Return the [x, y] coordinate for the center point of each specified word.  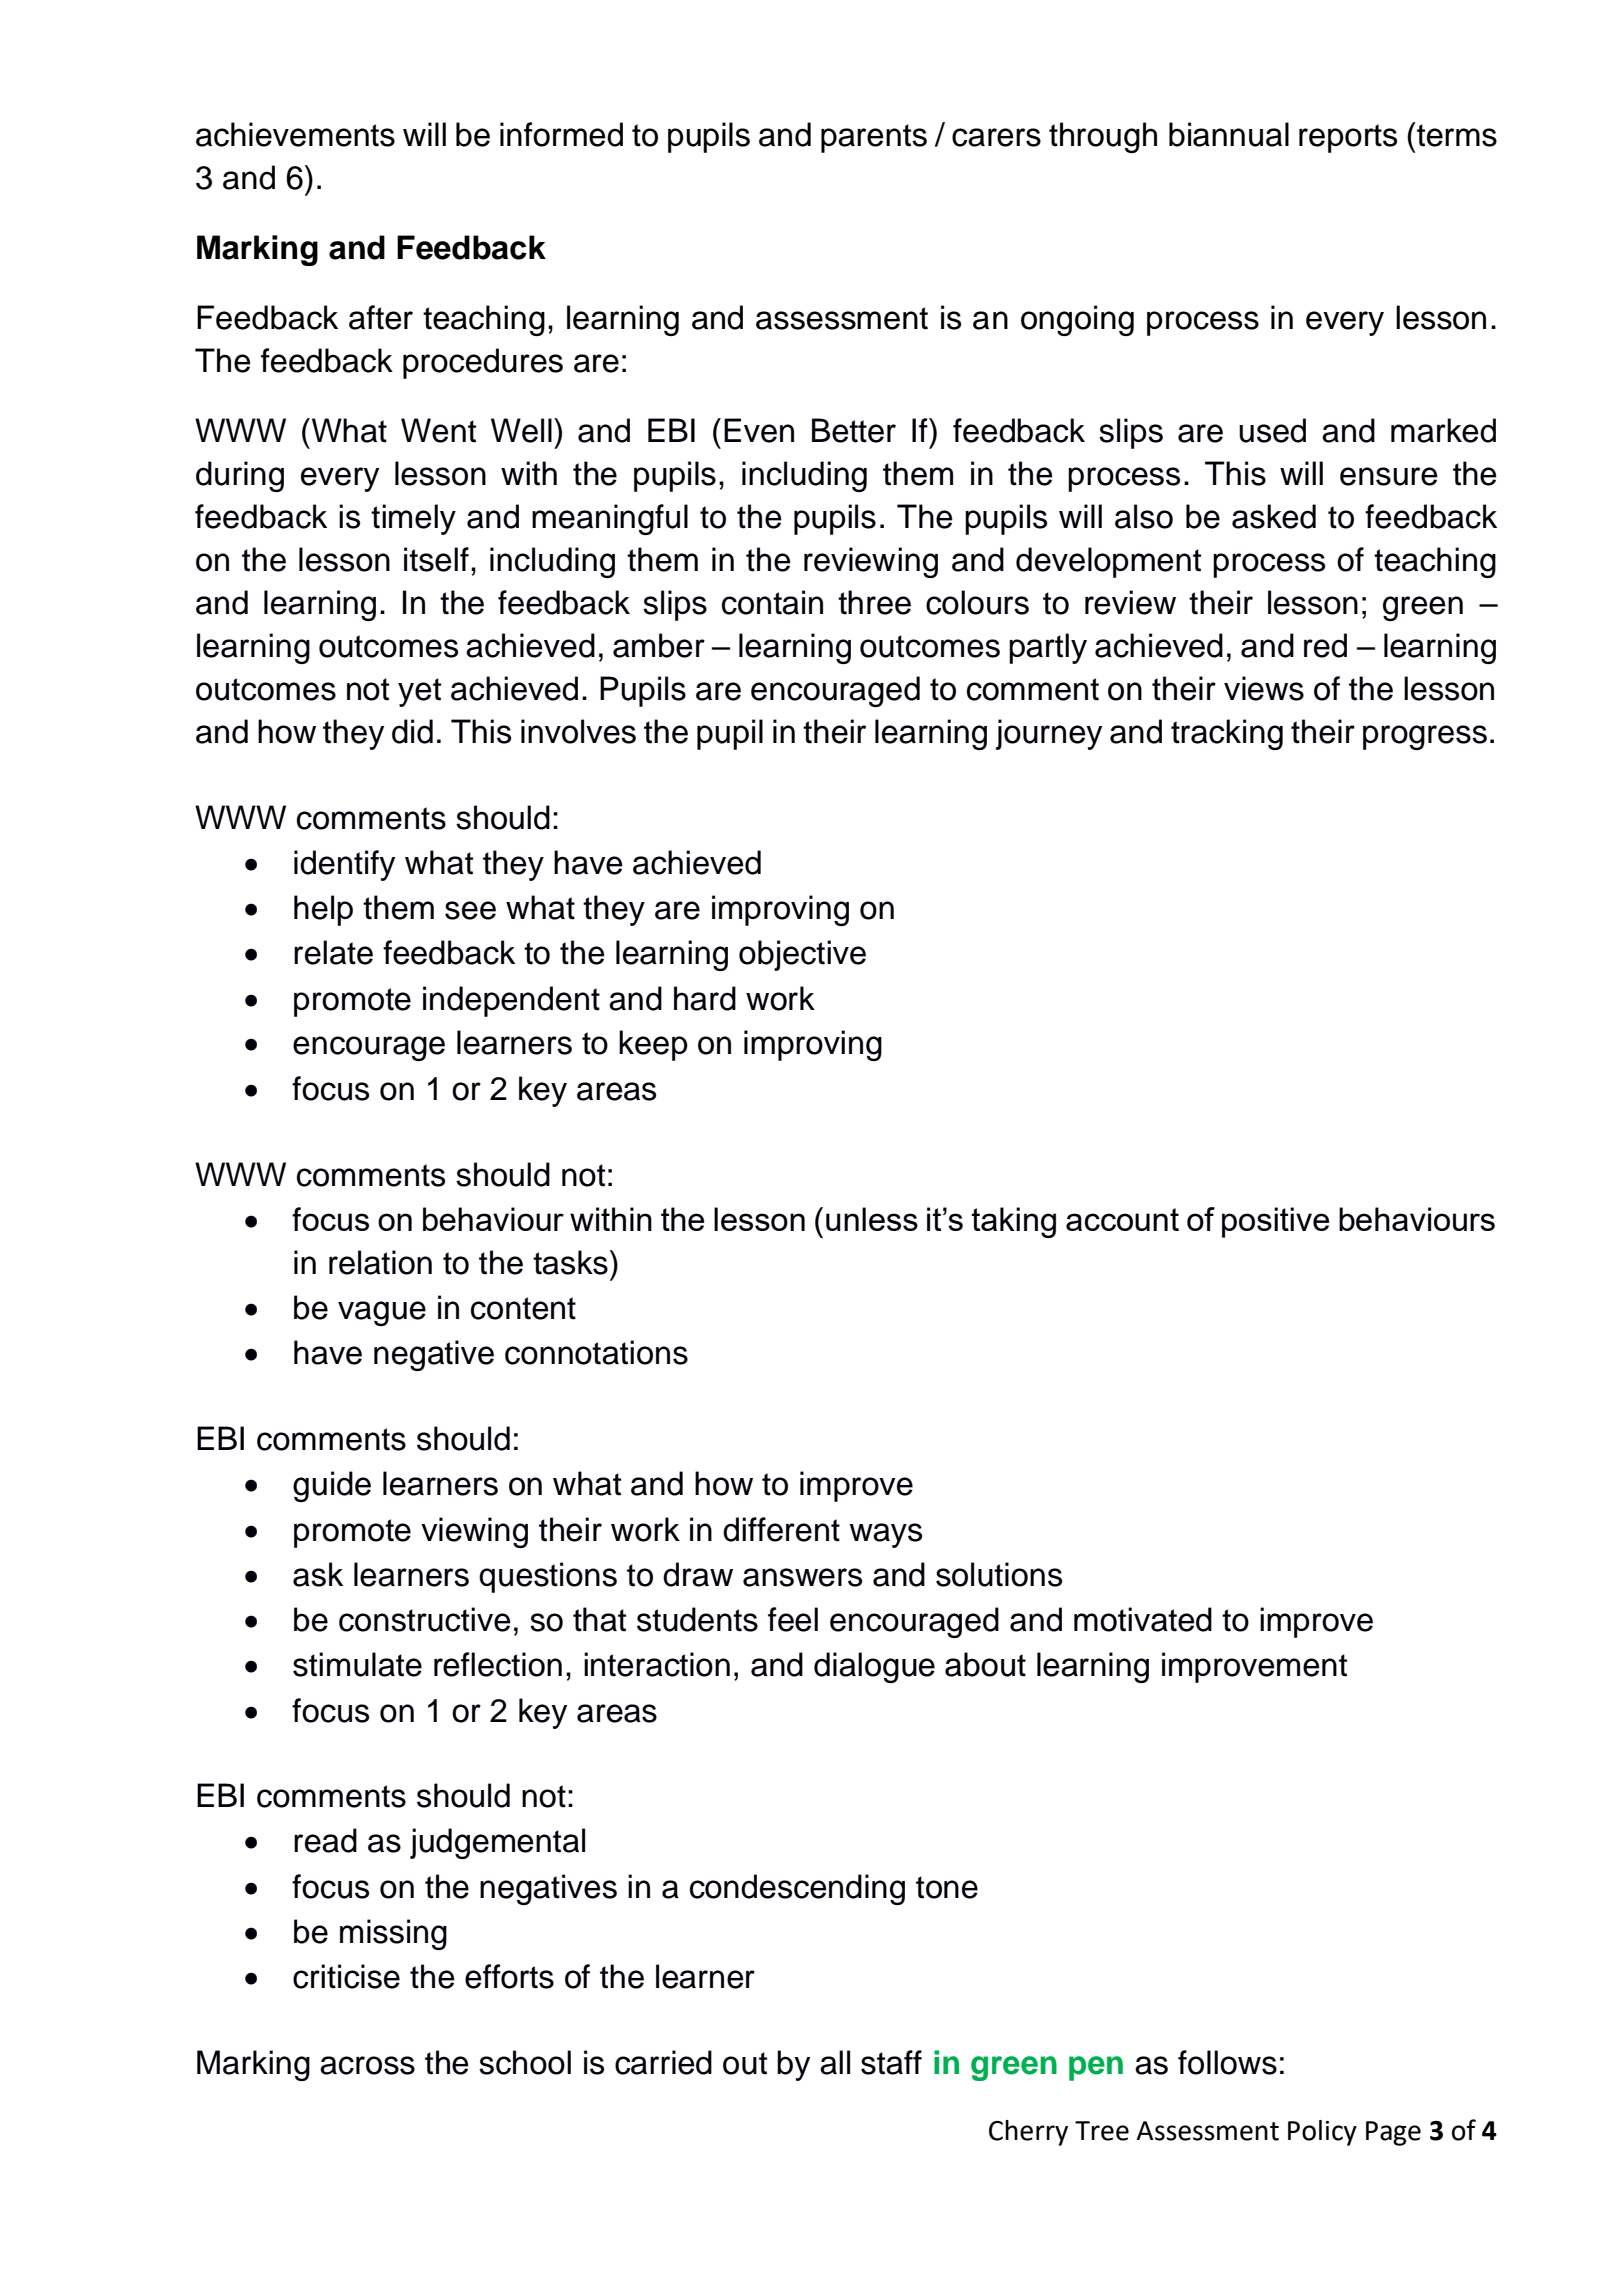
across [367, 2065]
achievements [295, 134]
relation [380, 1262]
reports [1348, 138]
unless [872, 1219]
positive [1275, 1222]
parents [874, 138]
